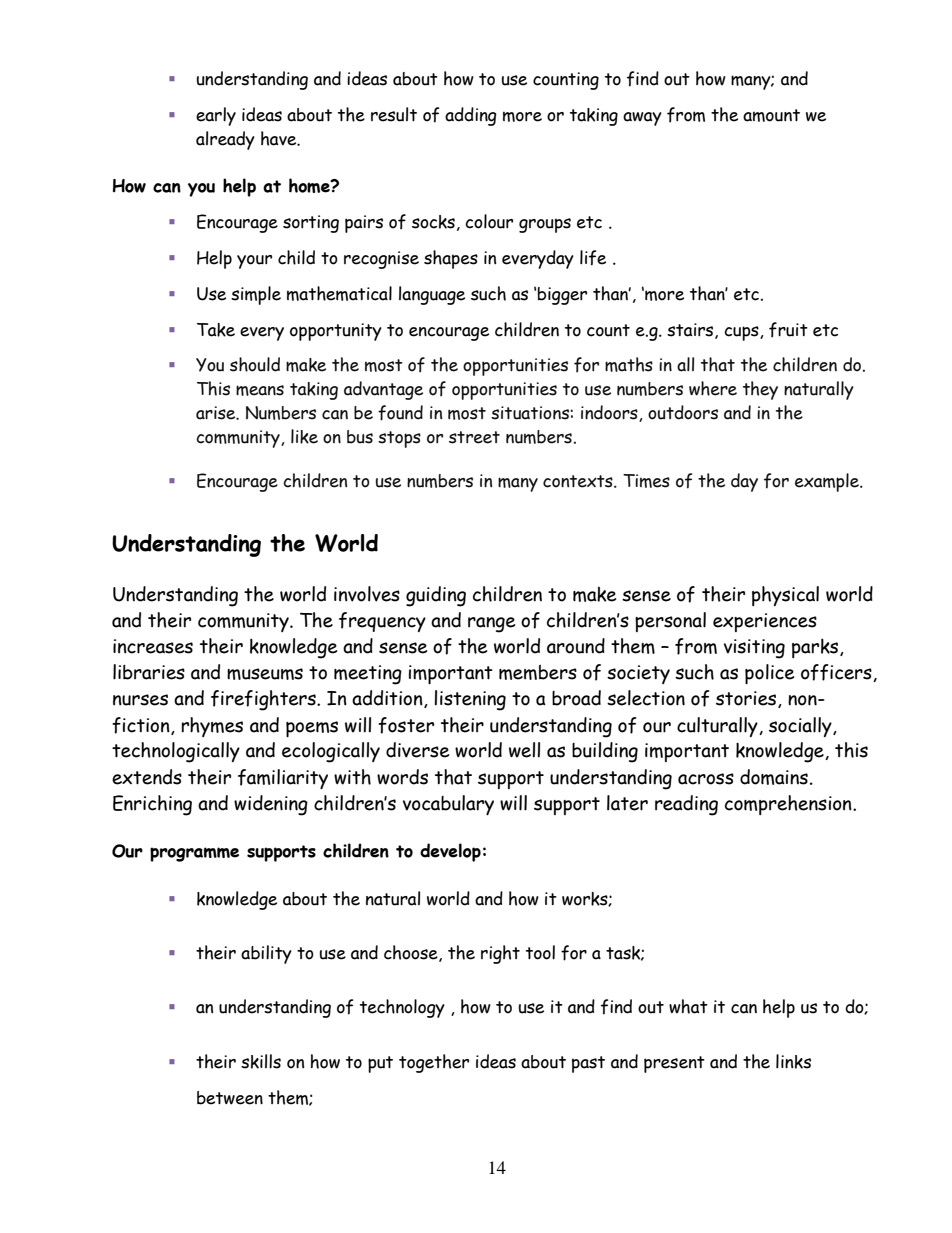 The height and width of the screenshot is (1233, 952). Describe the element at coordinates (194, 854) in the screenshot. I see `programme` at that location.
